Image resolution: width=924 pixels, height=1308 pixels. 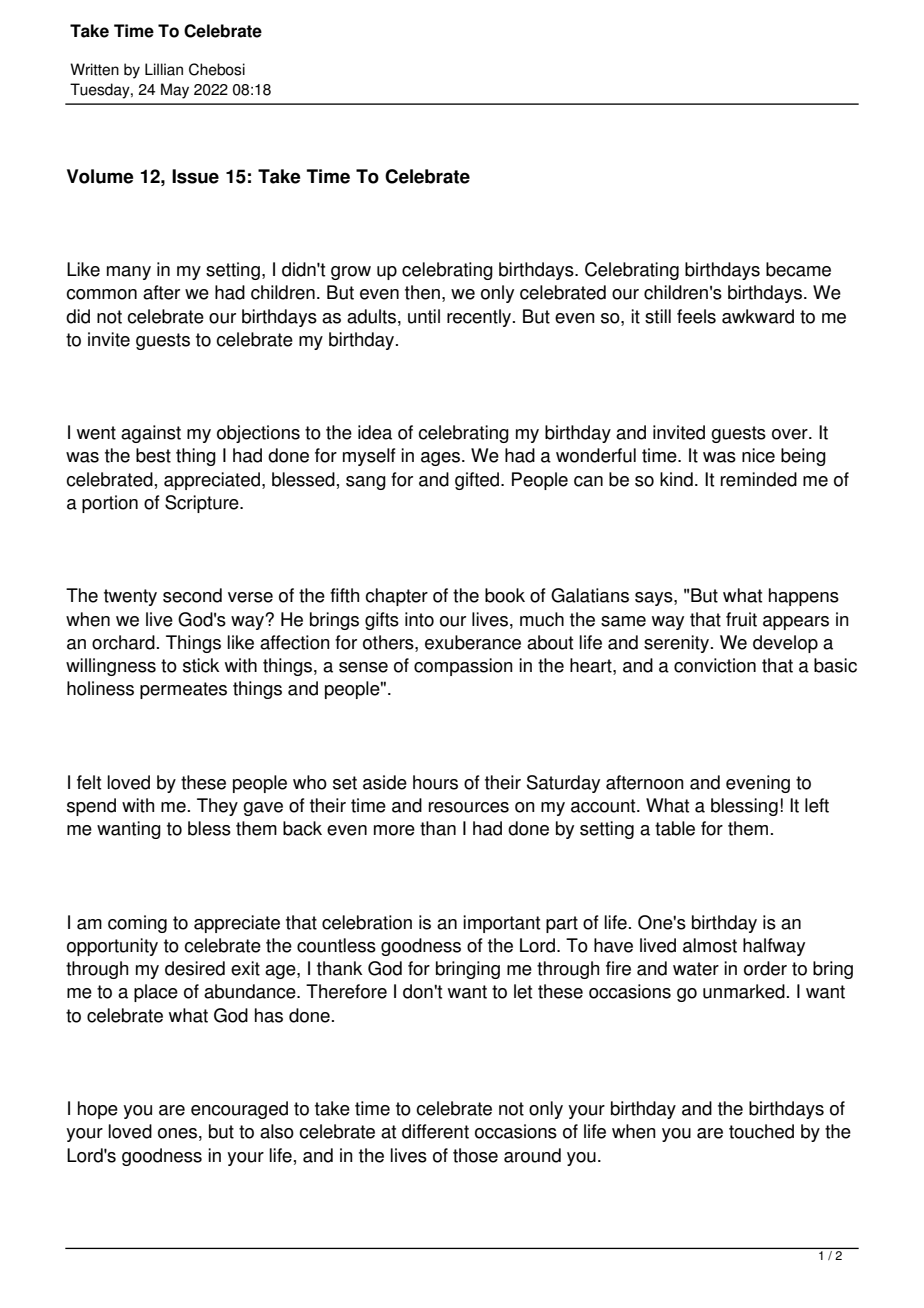 I want to click on encouraged, so click(x=239, y=1110).
